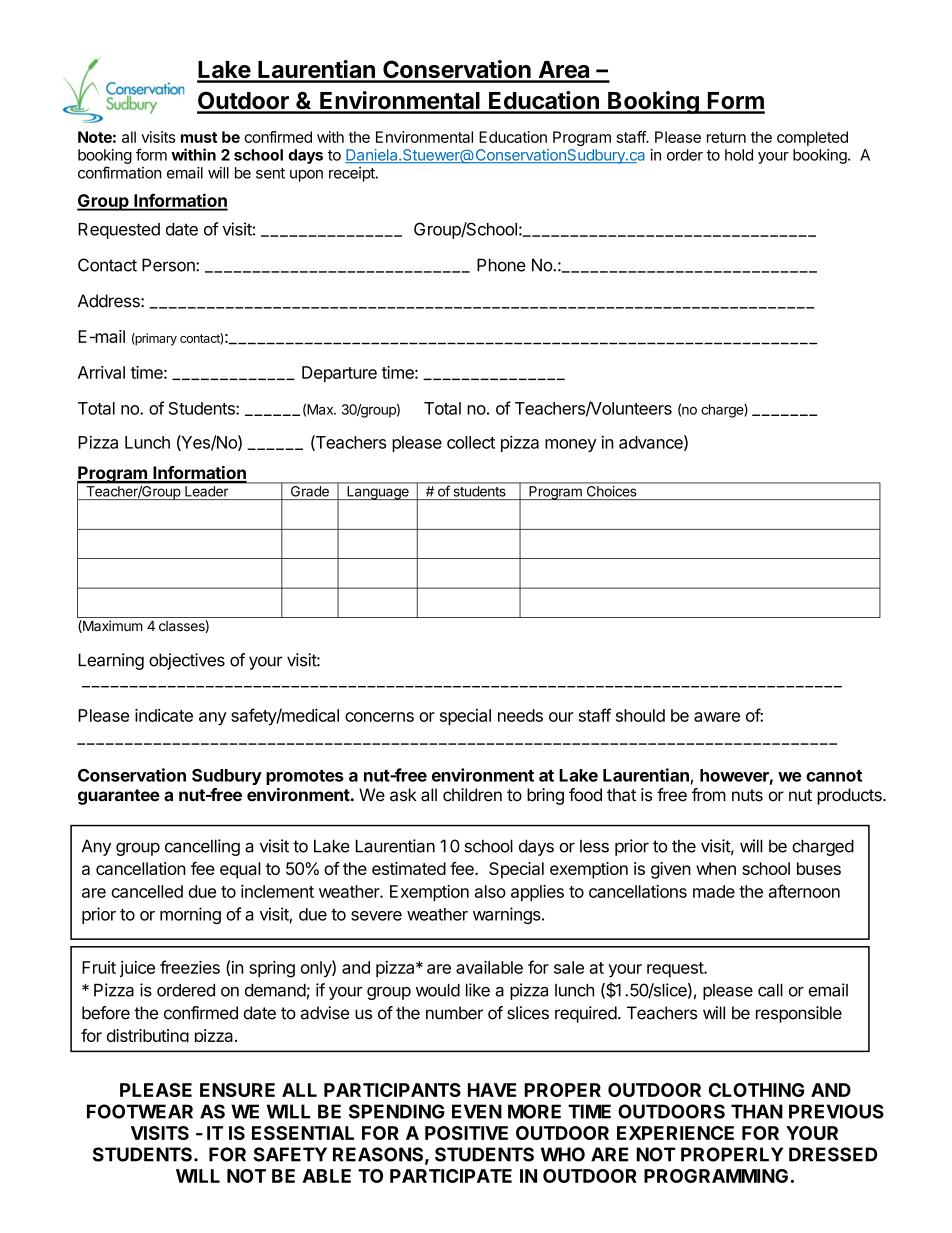  Describe the element at coordinates (717, 717) in the document. I see `aware` at that location.
